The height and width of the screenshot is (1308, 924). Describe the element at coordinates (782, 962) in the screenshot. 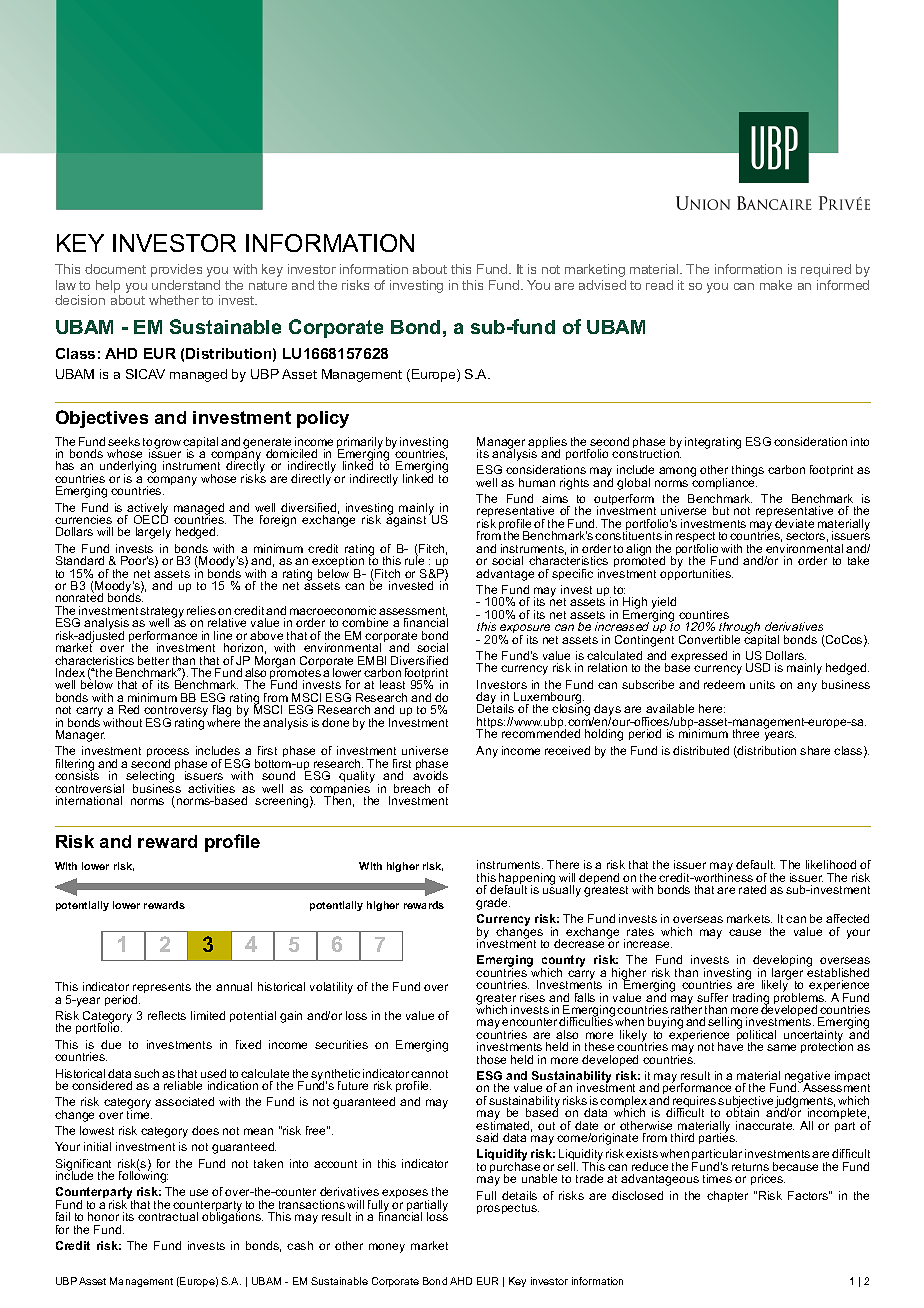

I see `developing` at that location.
